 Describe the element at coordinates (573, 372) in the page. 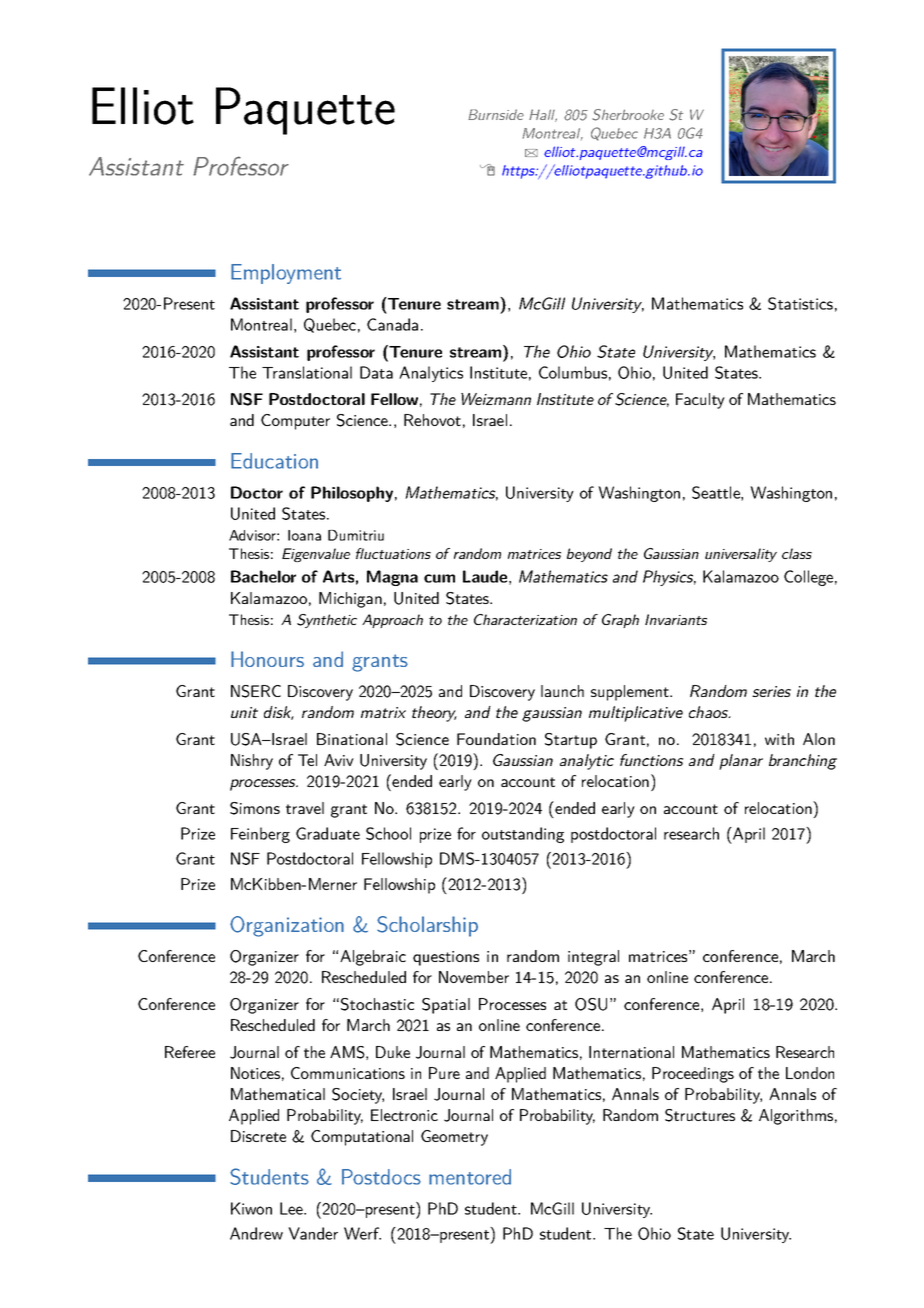

I see `Columbus` at that location.
